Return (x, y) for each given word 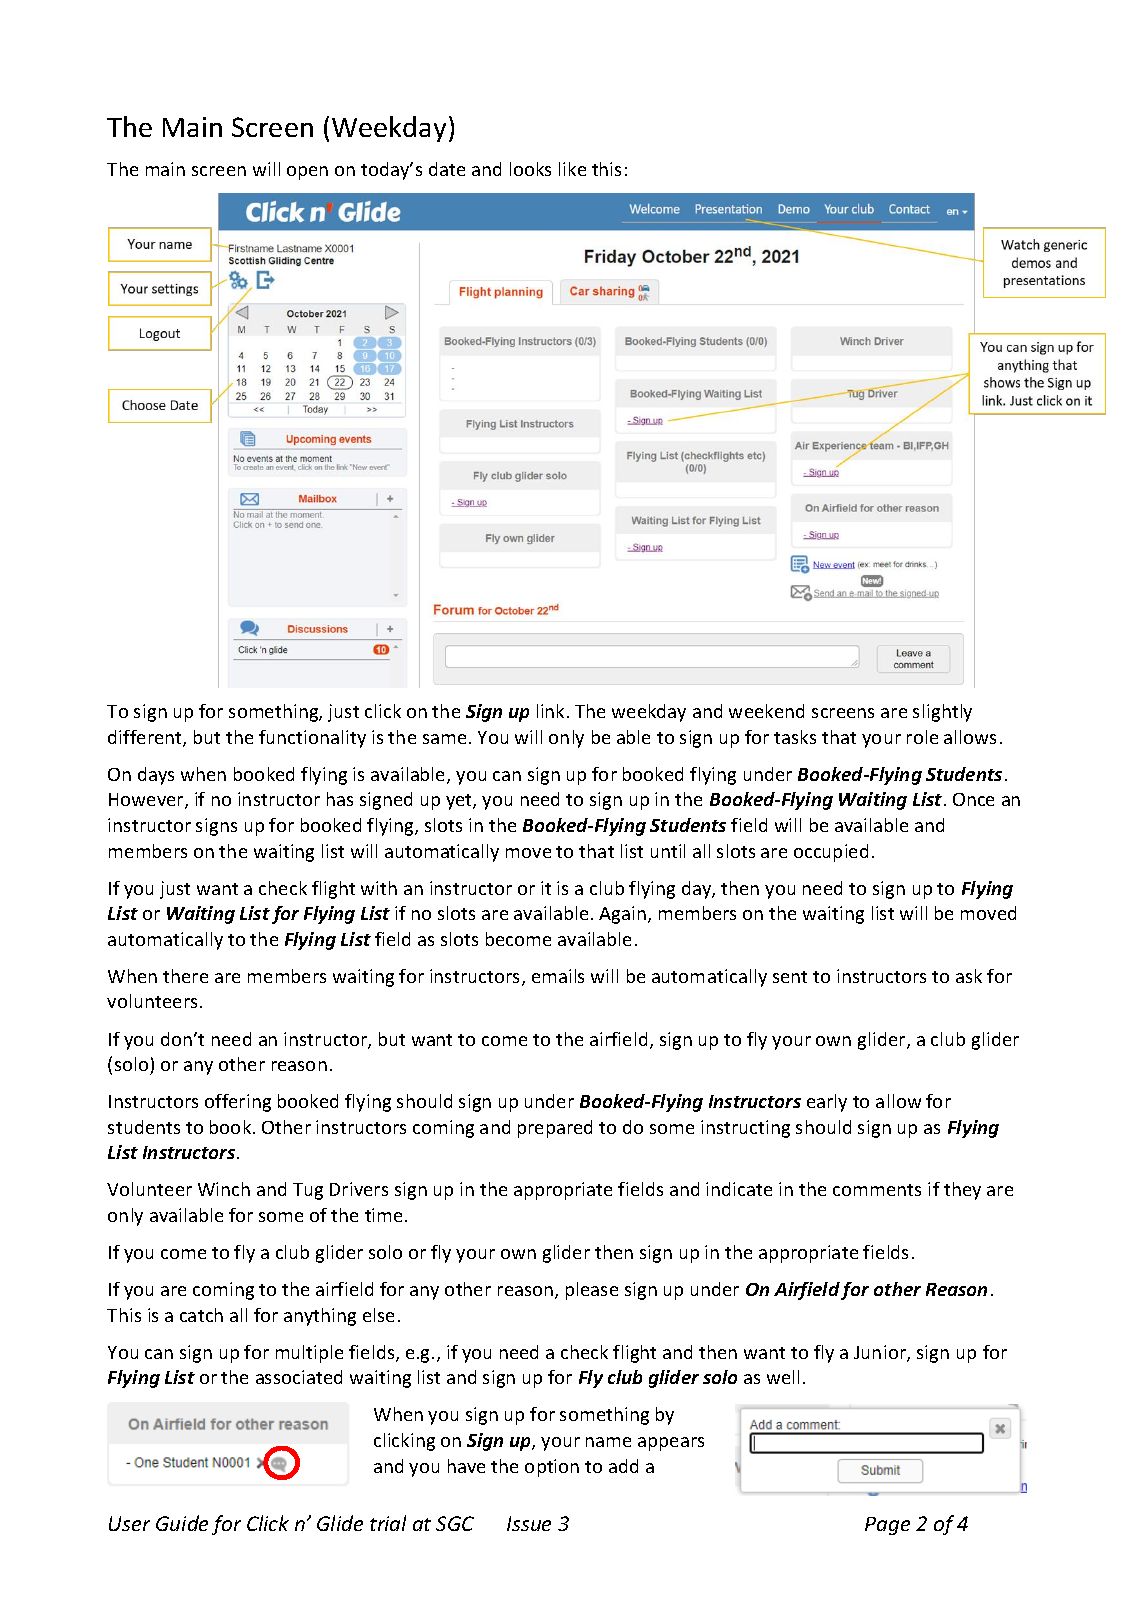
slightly (942, 713)
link (552, 711)
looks (530, 169)
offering (238, 1103)
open (307, 173)
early (827, 1103)
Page (887, 1526)
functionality (312, 739)
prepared (555, 1129)
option (552, 1468)
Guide (182, 1523)
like (572, 169)
